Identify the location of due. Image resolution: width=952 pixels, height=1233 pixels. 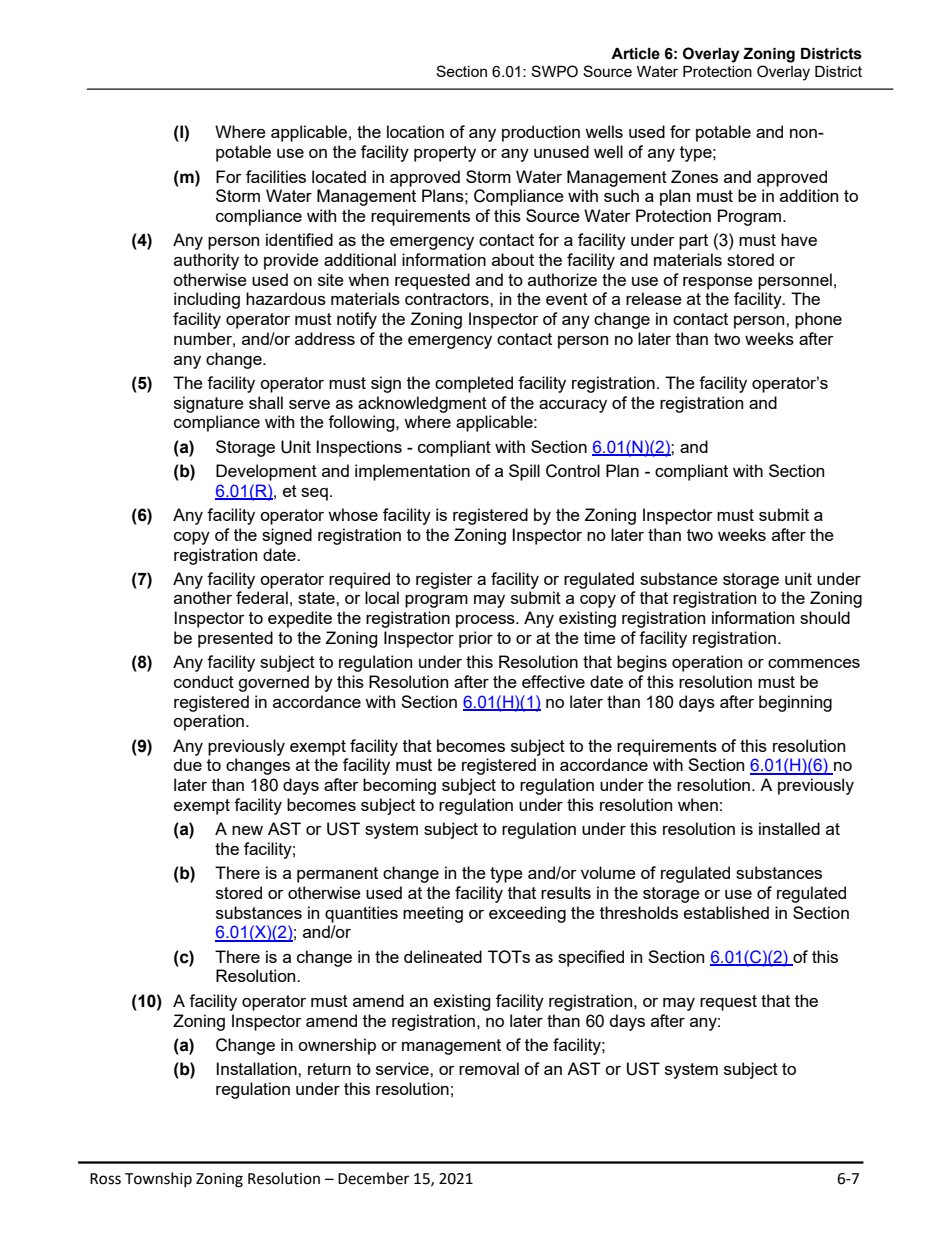
(188, 764).
